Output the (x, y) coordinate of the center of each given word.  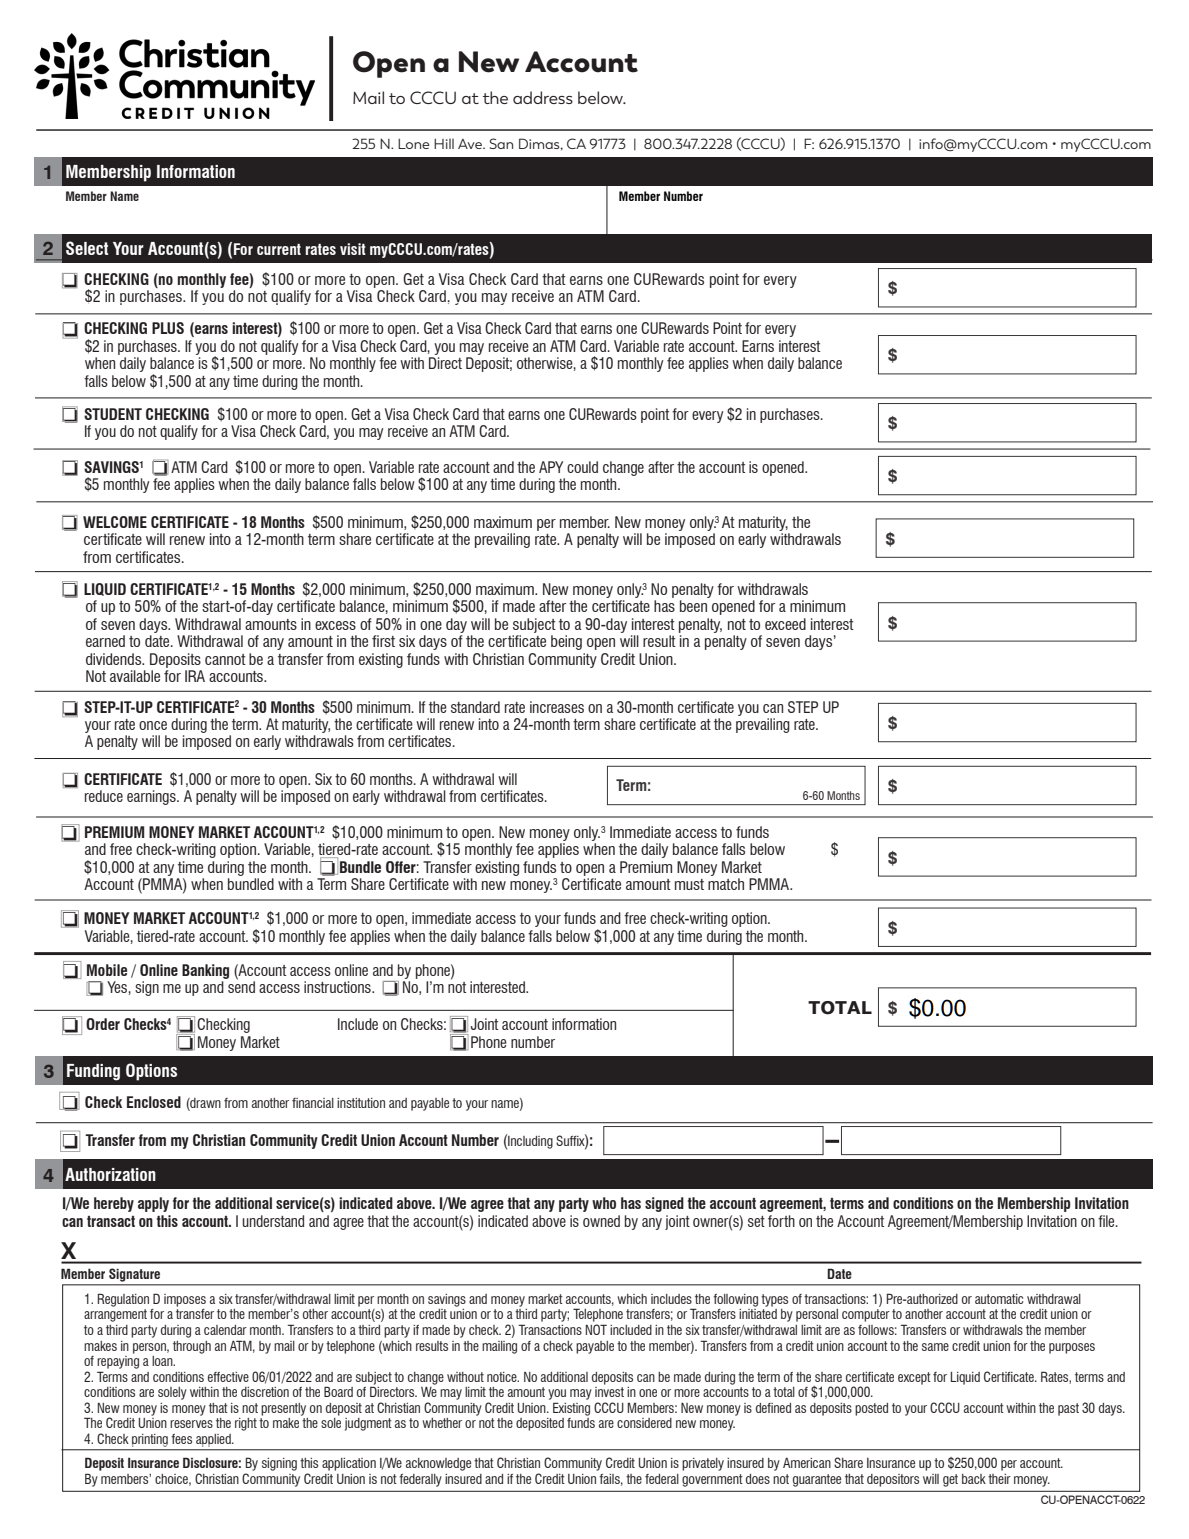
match (726, 884)
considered (644, 1423)
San (501, 143)
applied (214, 1440)
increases (557, 707)
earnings (152, 797)
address (543, 97)
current (279, 249)
